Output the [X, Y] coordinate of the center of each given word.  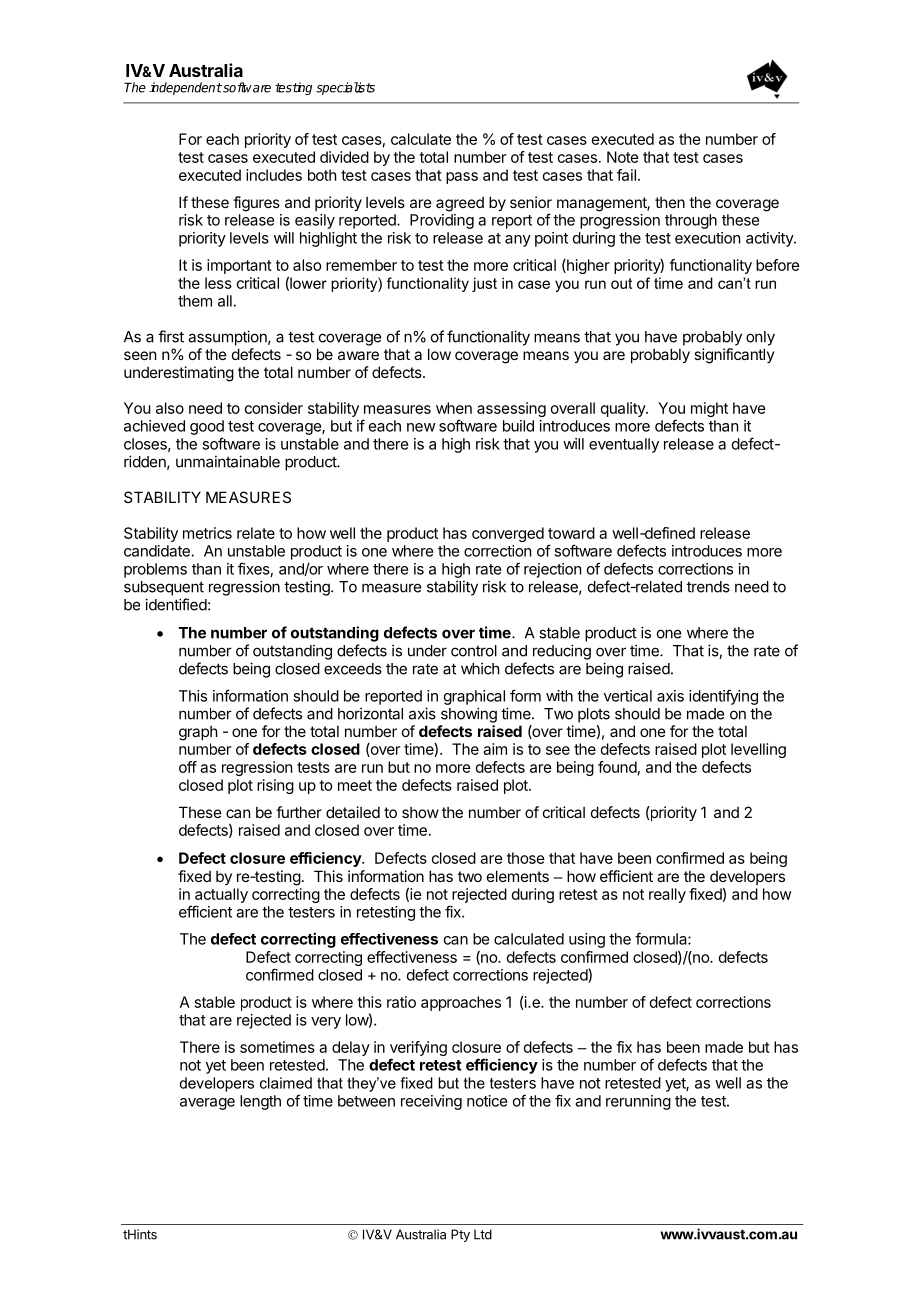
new [421, 427]
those [526, 858]
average [207, 1104]
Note [623, 157]
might [709, 409]
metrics [207, 533]
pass [462, 178]
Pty [460, 1235]
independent [185, 88]
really [667, 895]
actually [221, 895]
